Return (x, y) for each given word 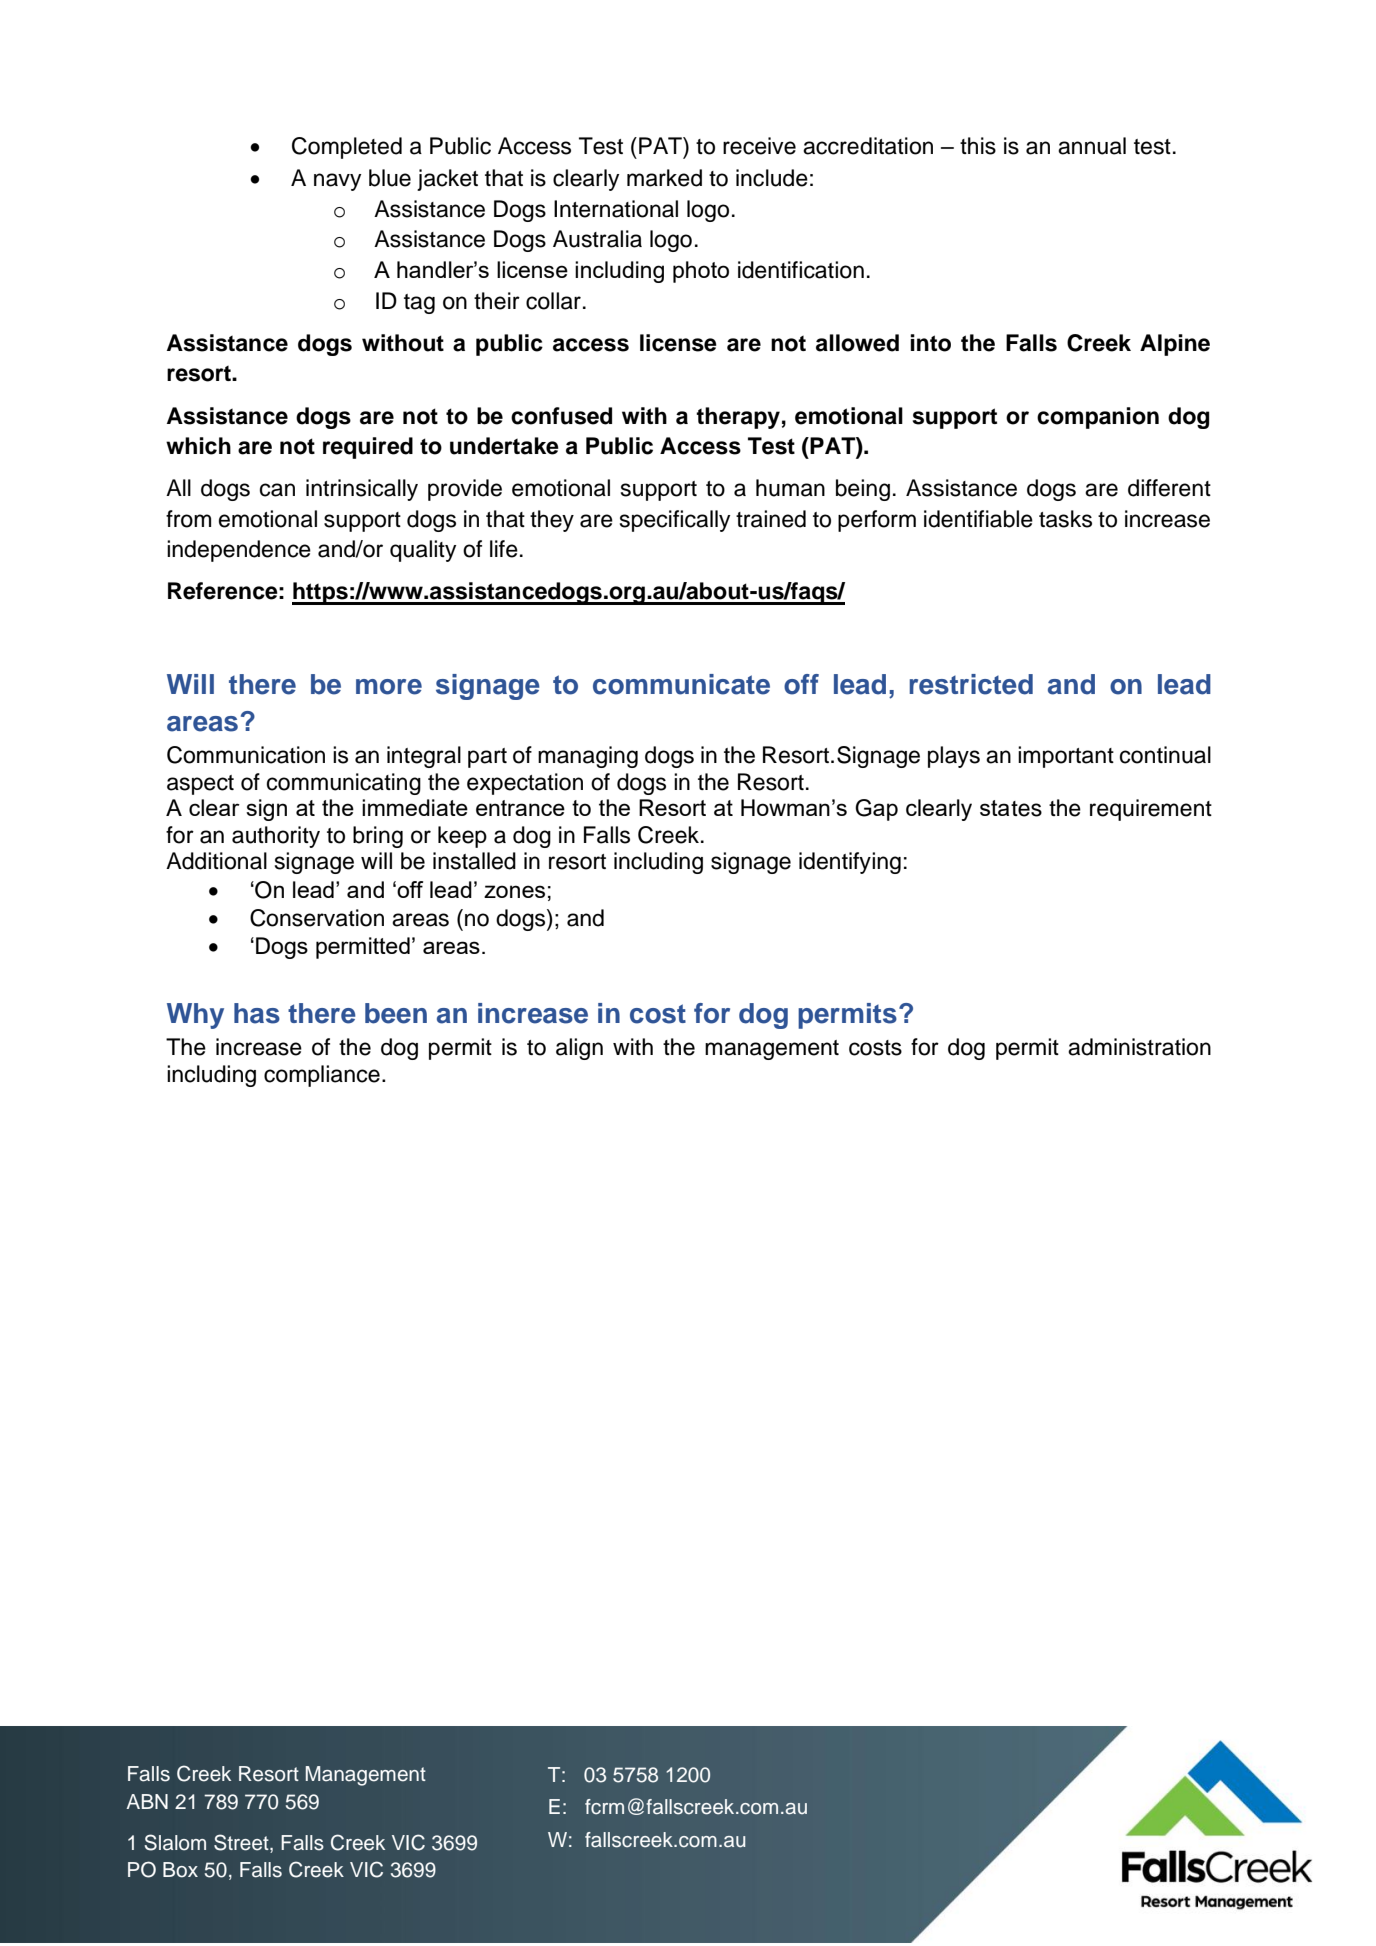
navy (337, 182)
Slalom (175, 1842)
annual (1092, 146)
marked (664, 178)
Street (242, 1843)
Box (180, 1870)
